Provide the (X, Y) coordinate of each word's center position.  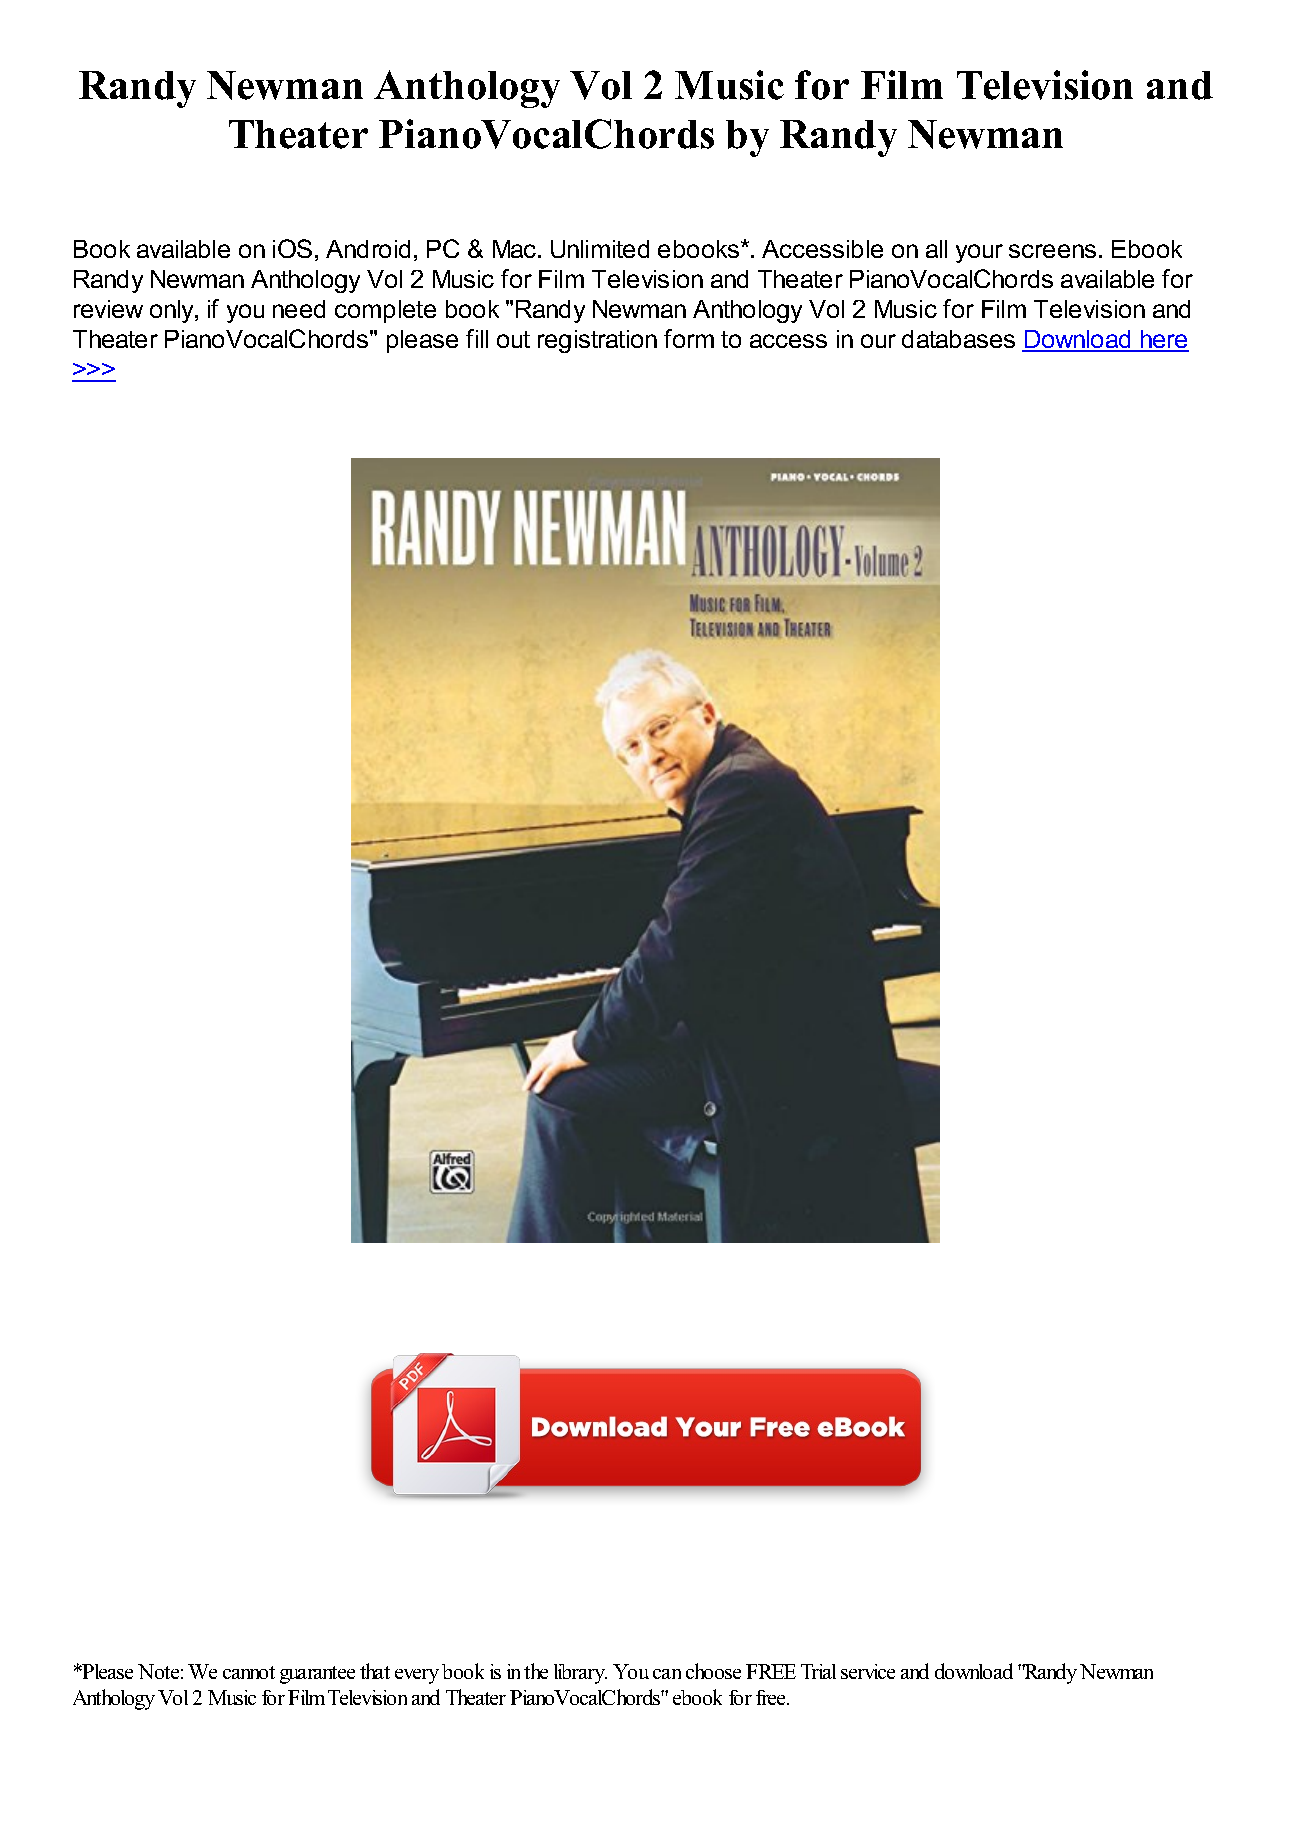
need (299, 309)
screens (1052, 251)
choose (713, 1671)
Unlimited (600, 249)
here (1163, 341)
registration (597, 341)
